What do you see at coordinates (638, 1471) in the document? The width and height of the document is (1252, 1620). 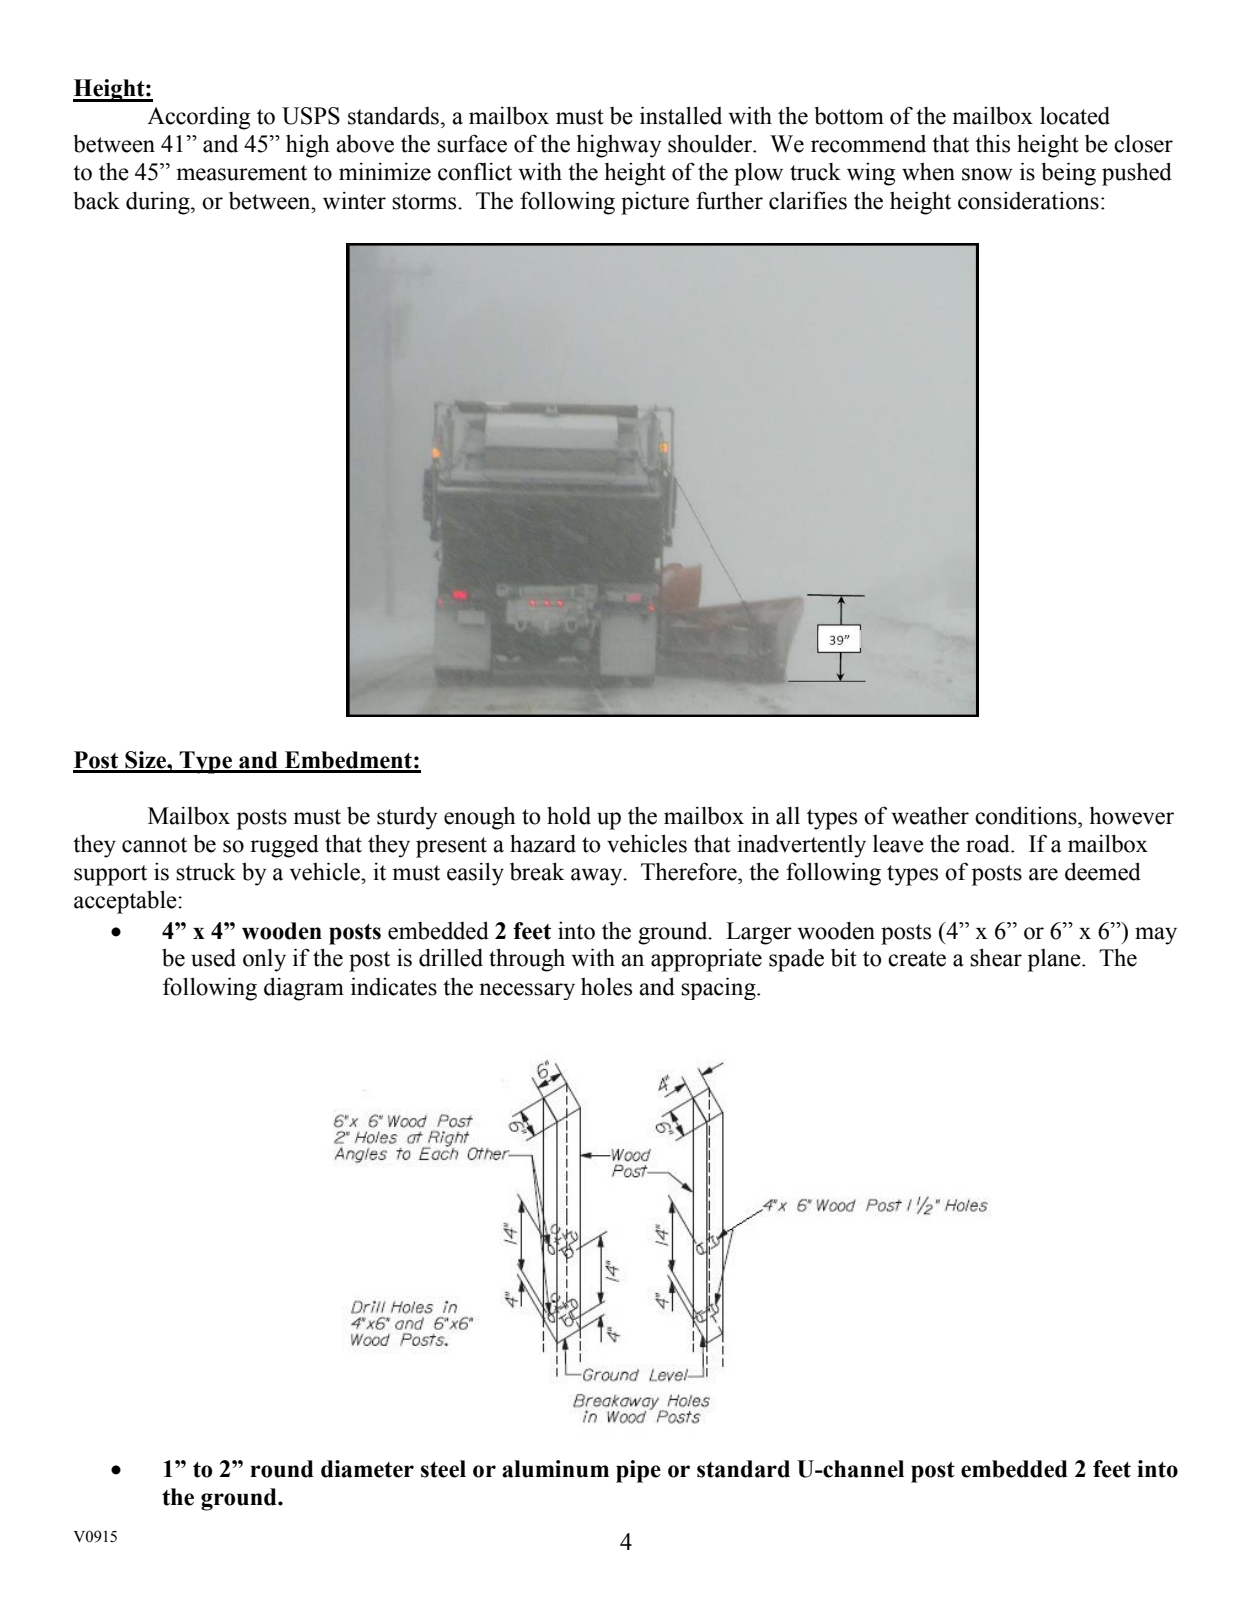 I see `pipe` at bounding box center [638, 1471].
